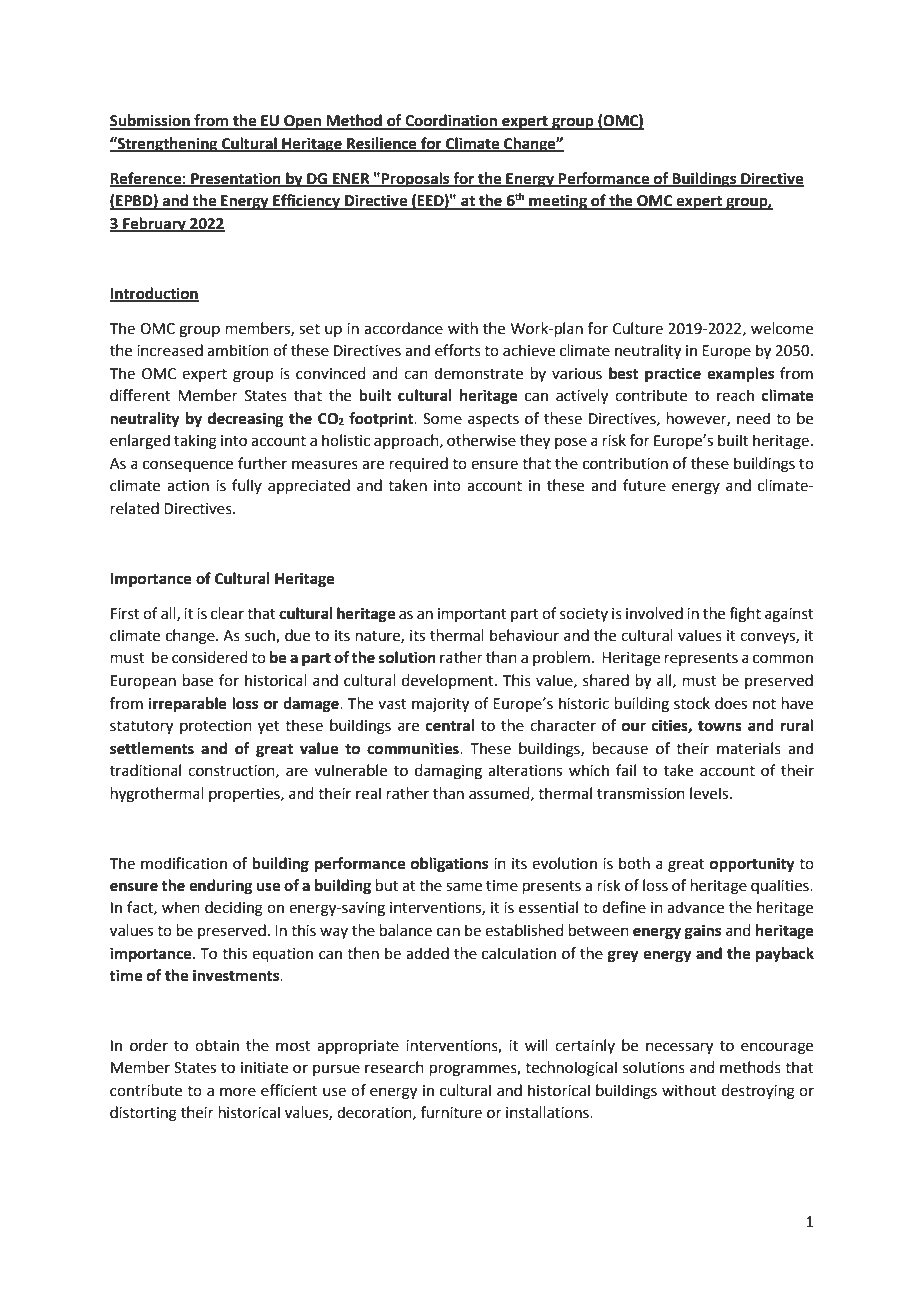 The width and height of the image is (924, 1308). I want to click on enduring, so click(221, 887).
